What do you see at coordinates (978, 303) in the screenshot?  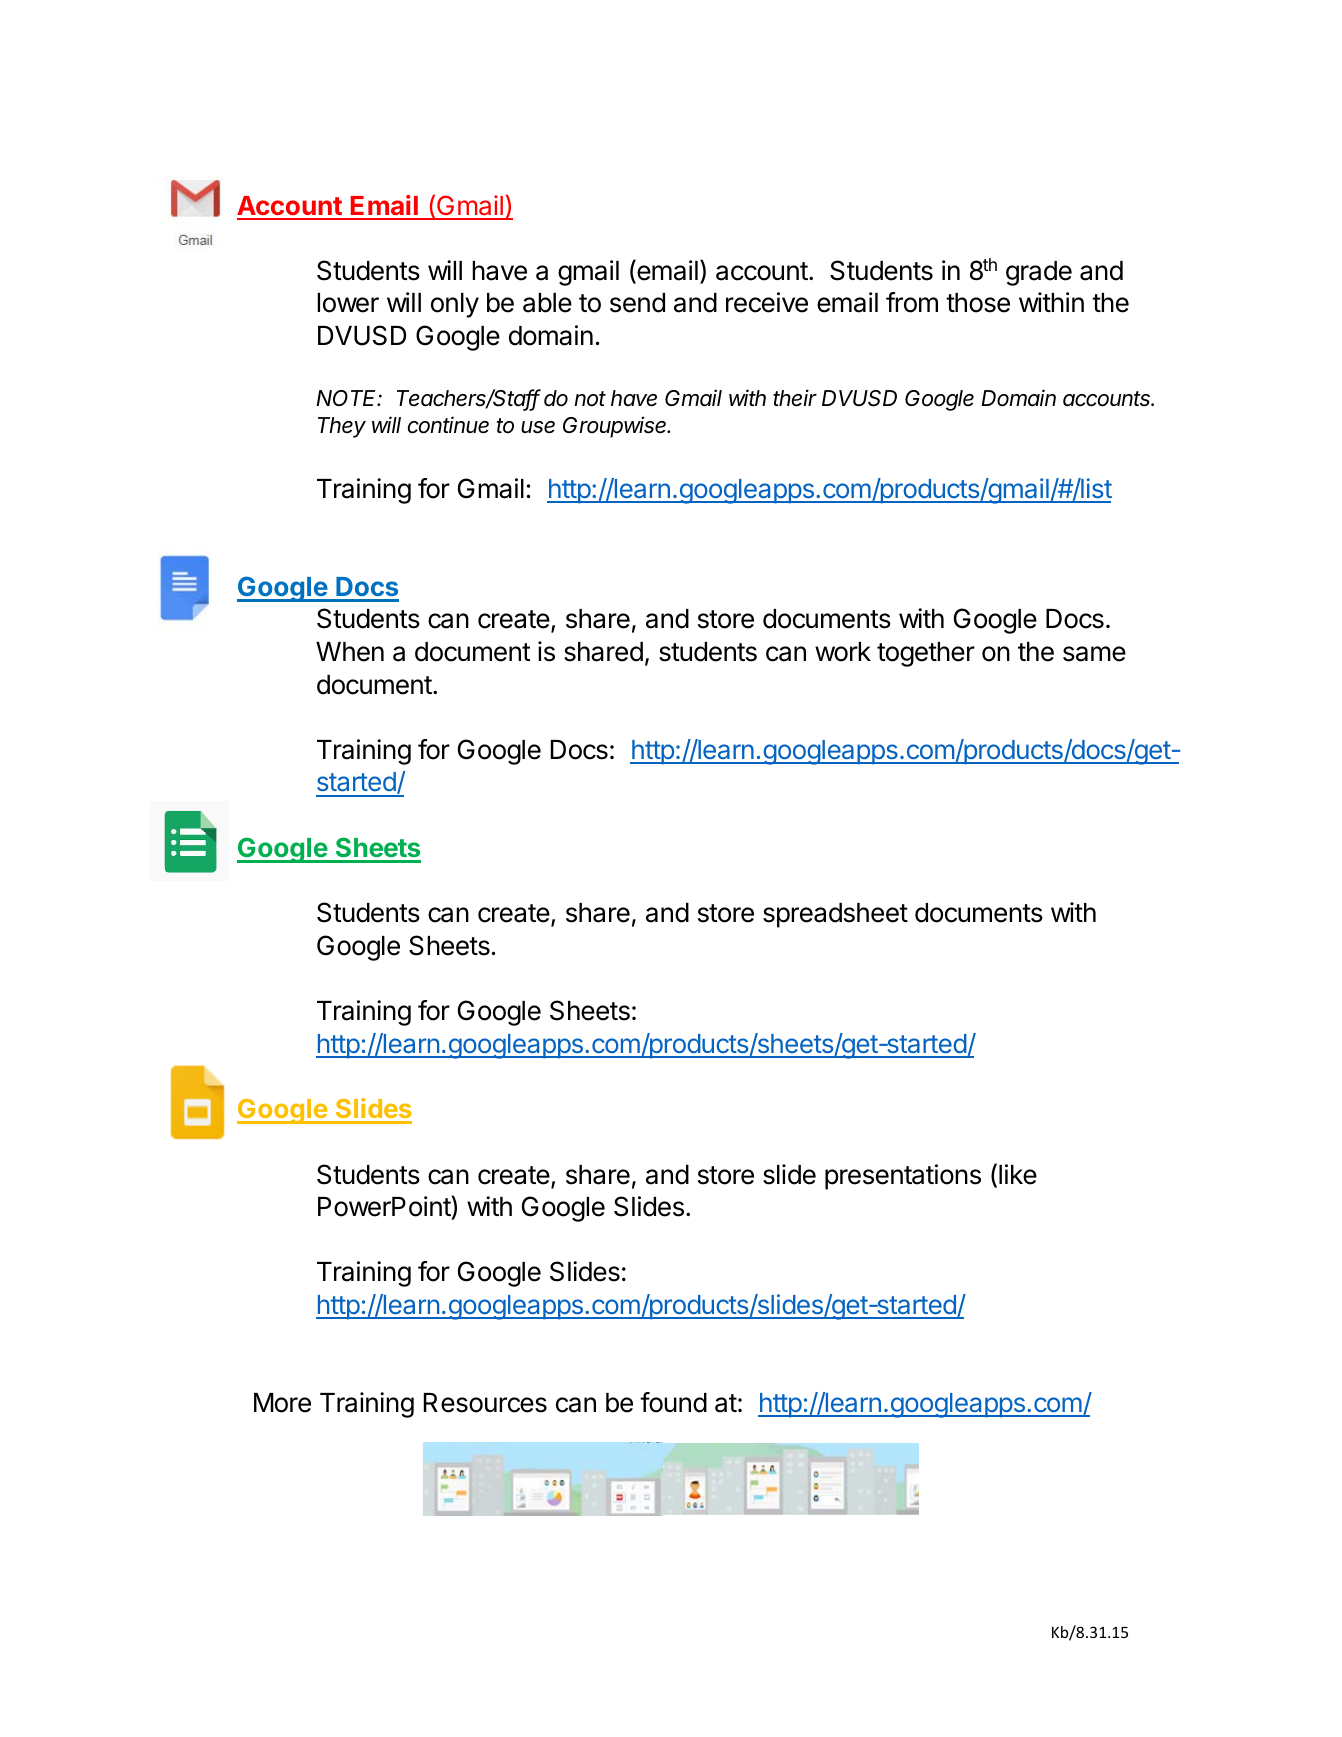 I see `those` at bounding box center [978, 303].
